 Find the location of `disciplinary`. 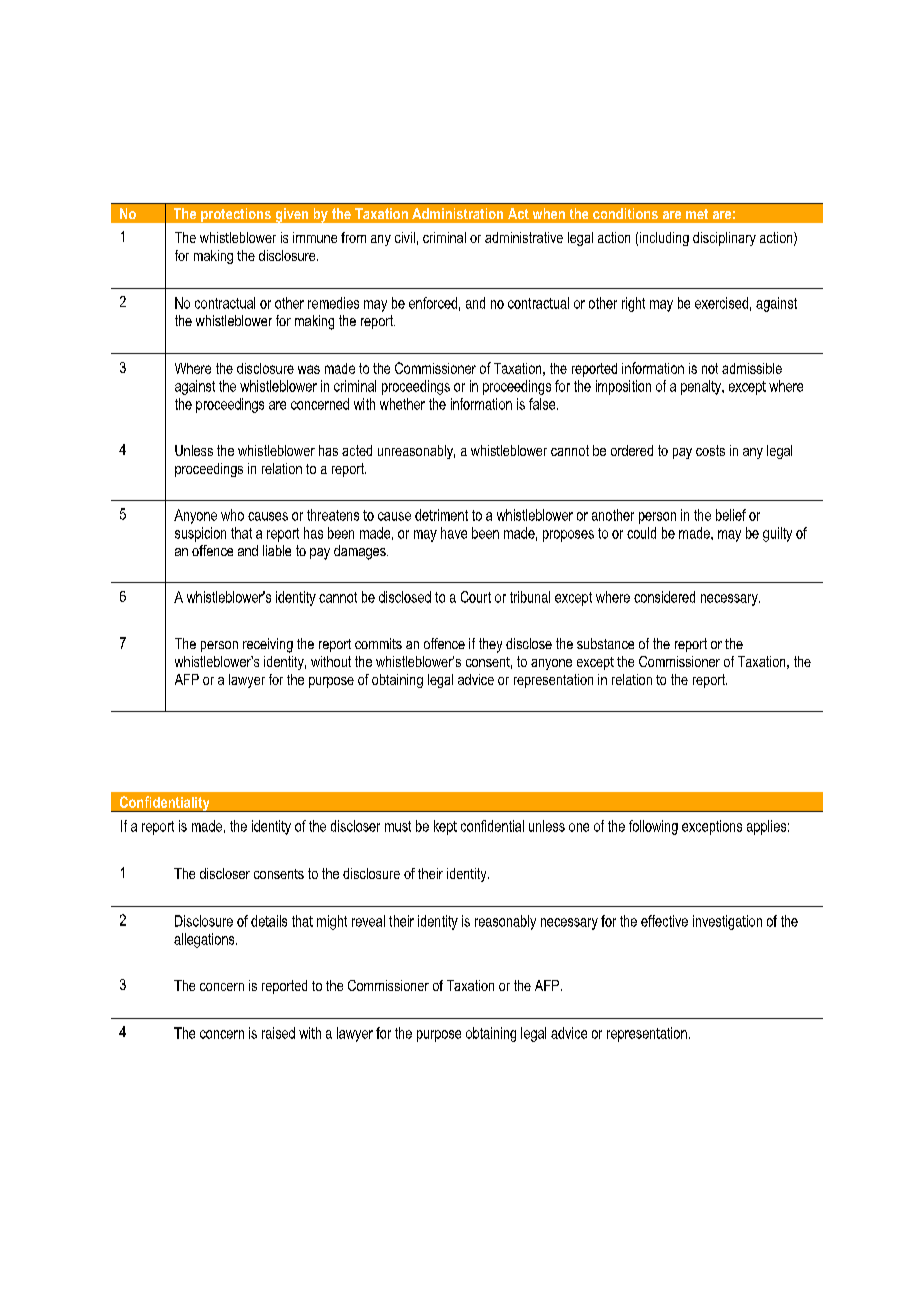

disciplinary is located at coordinates (724, 239).
